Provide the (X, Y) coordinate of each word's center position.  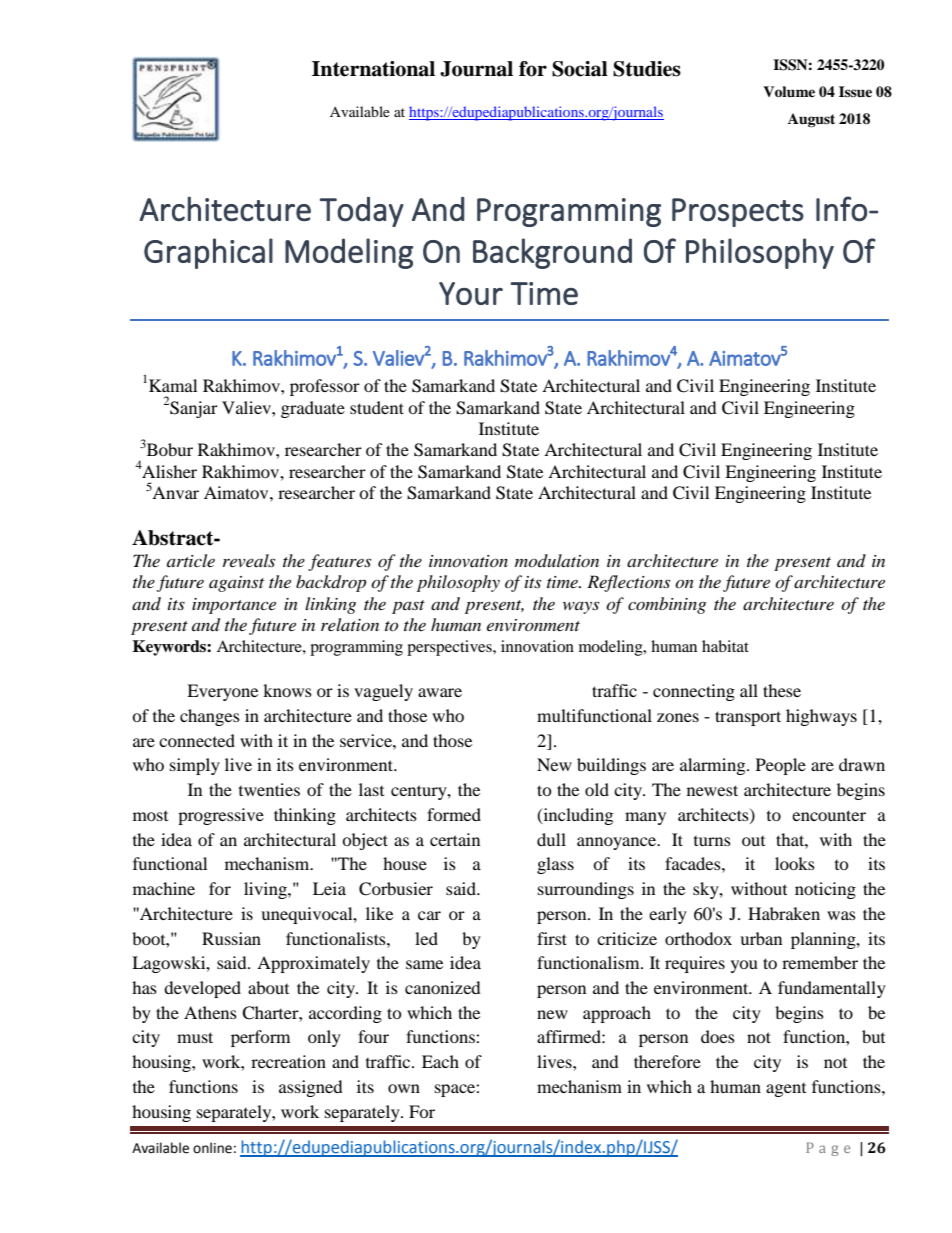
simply (195, 766)
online (212, 1148)
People (781, 766)
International (373, 69)
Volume (789, 92)
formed (454, 814)
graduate (313, 409)
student (377, 407)
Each (440, 1061)
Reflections (628, 583)
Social (580, 69)
